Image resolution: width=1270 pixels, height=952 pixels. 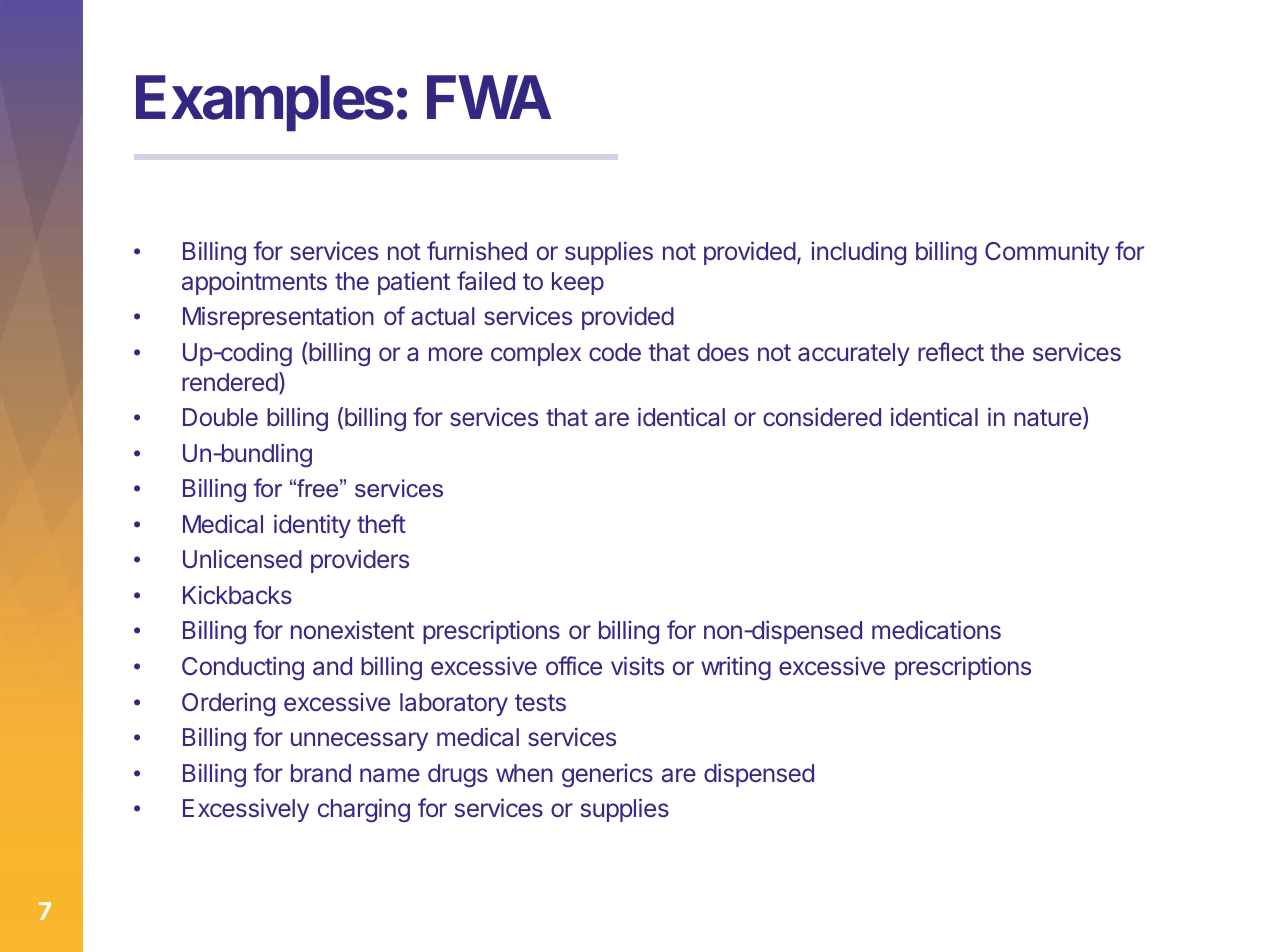 I want to click on including, so click(x=858, y=253).
